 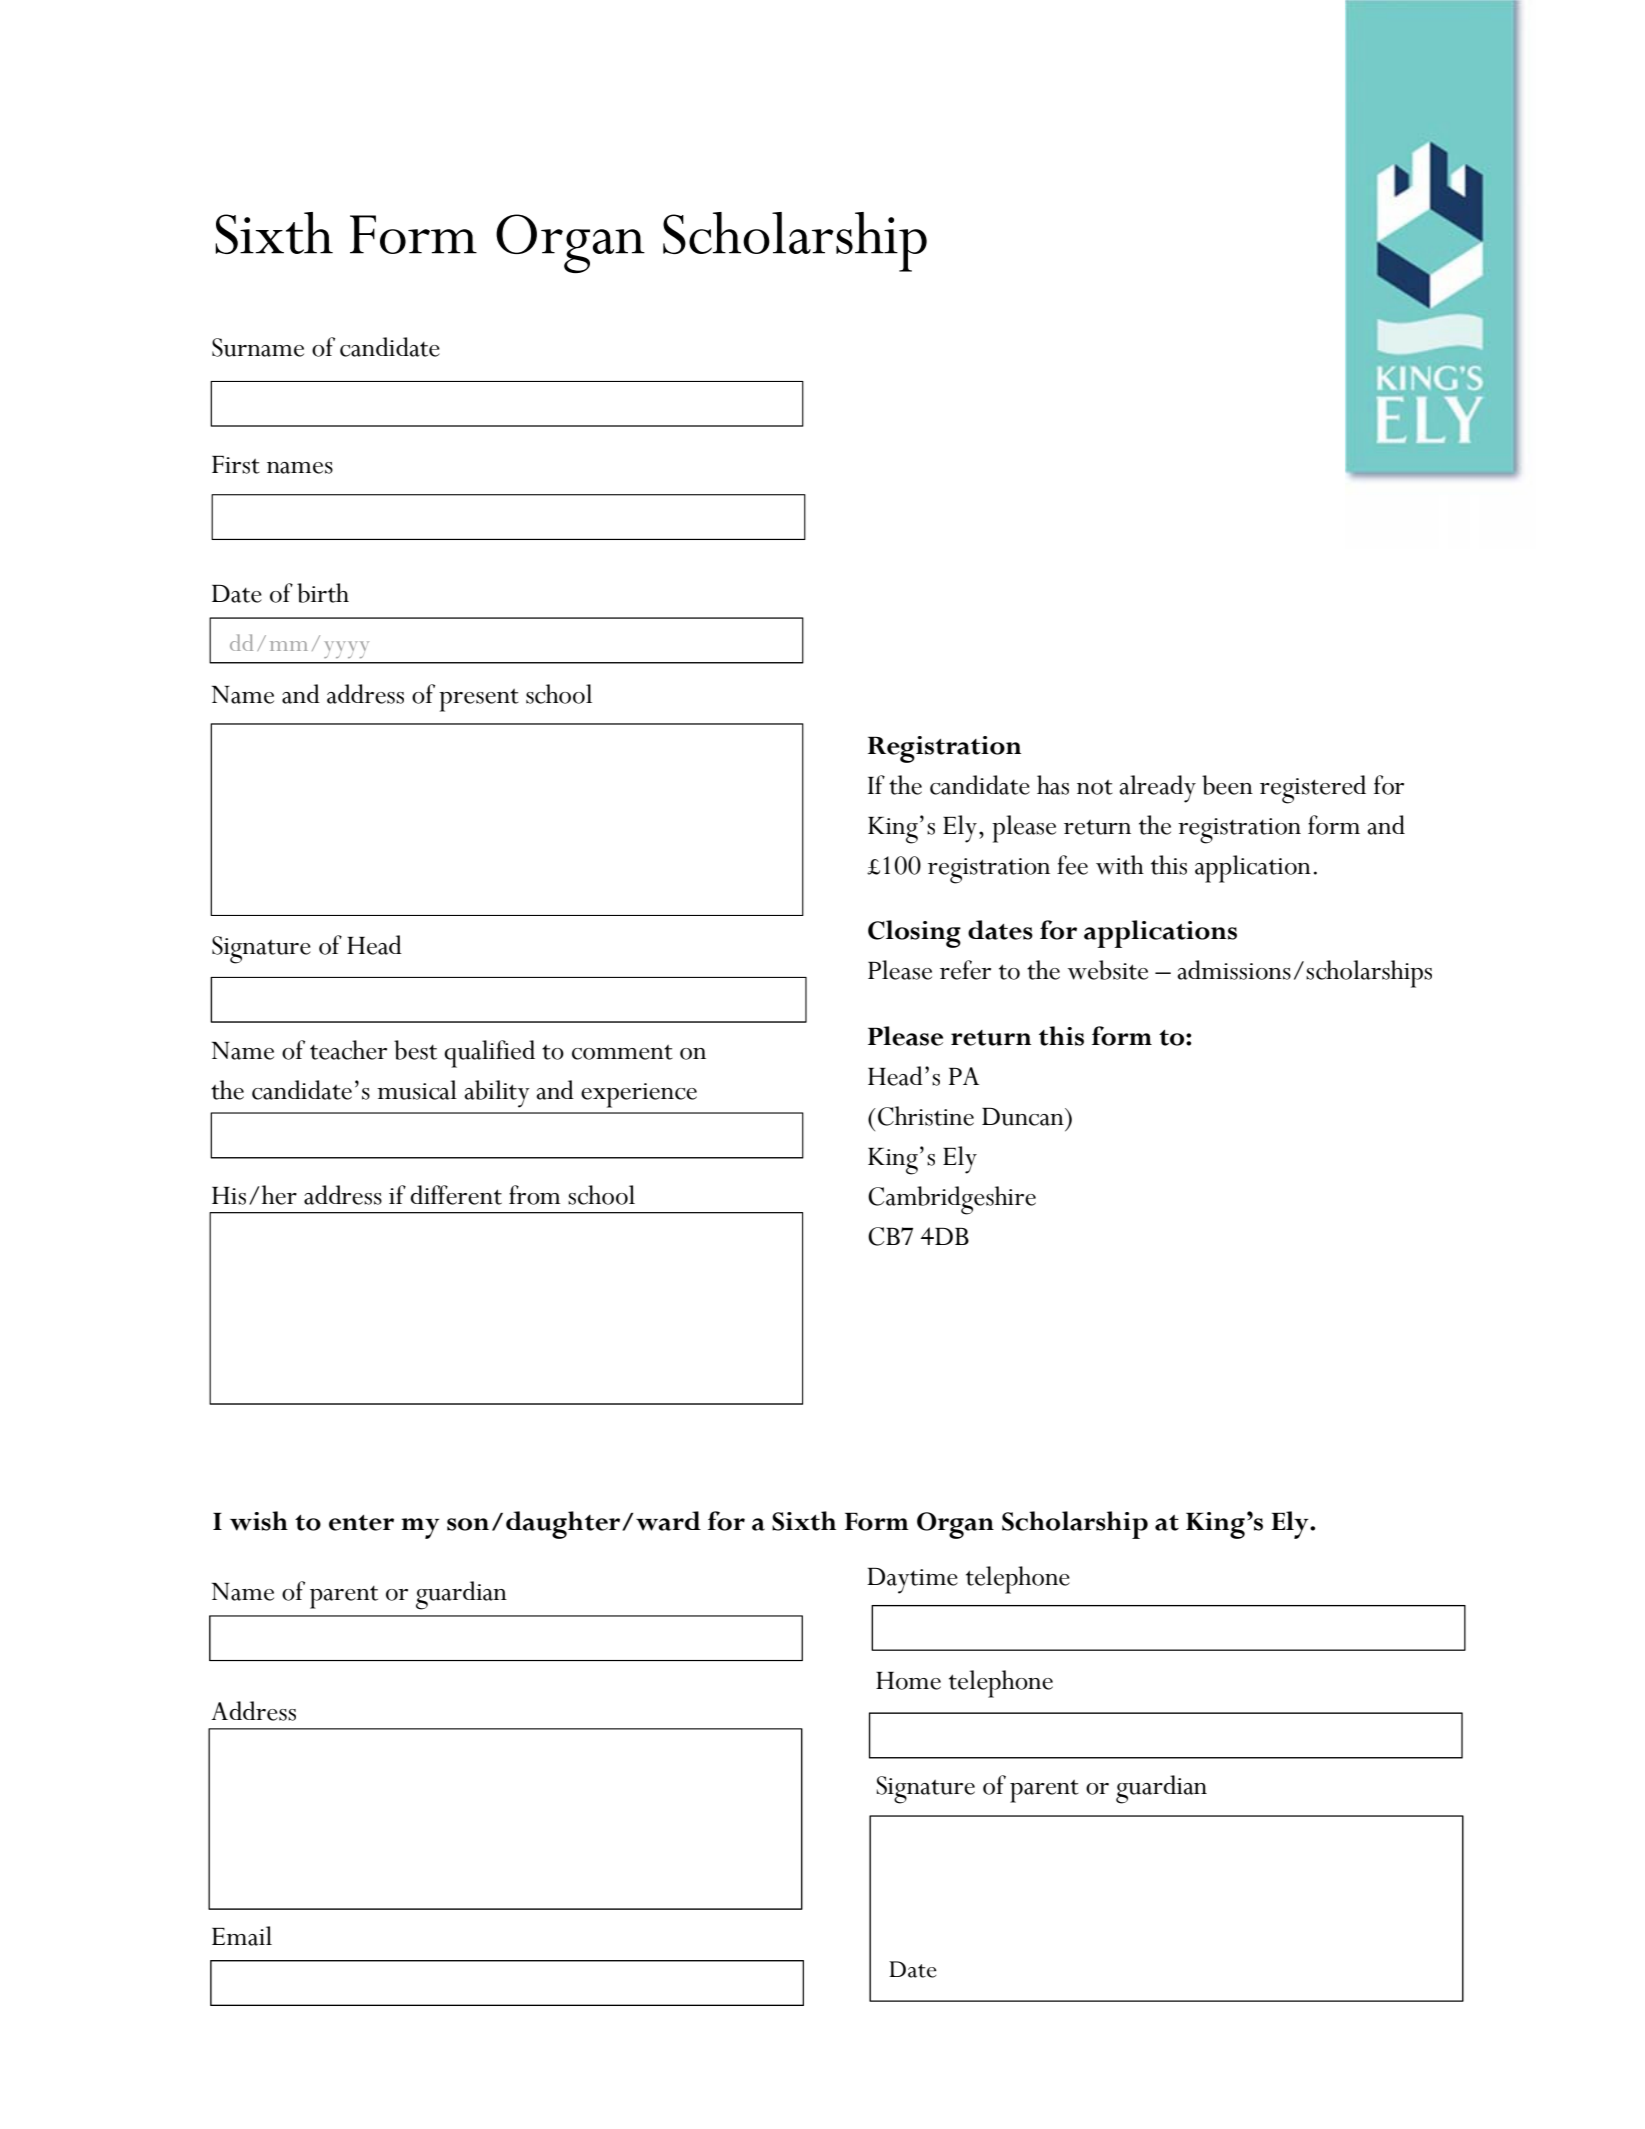 What do you see at coordinates (242, 1936) in the screenshot?
I see `Email` at bounding box center [242, 1936].
